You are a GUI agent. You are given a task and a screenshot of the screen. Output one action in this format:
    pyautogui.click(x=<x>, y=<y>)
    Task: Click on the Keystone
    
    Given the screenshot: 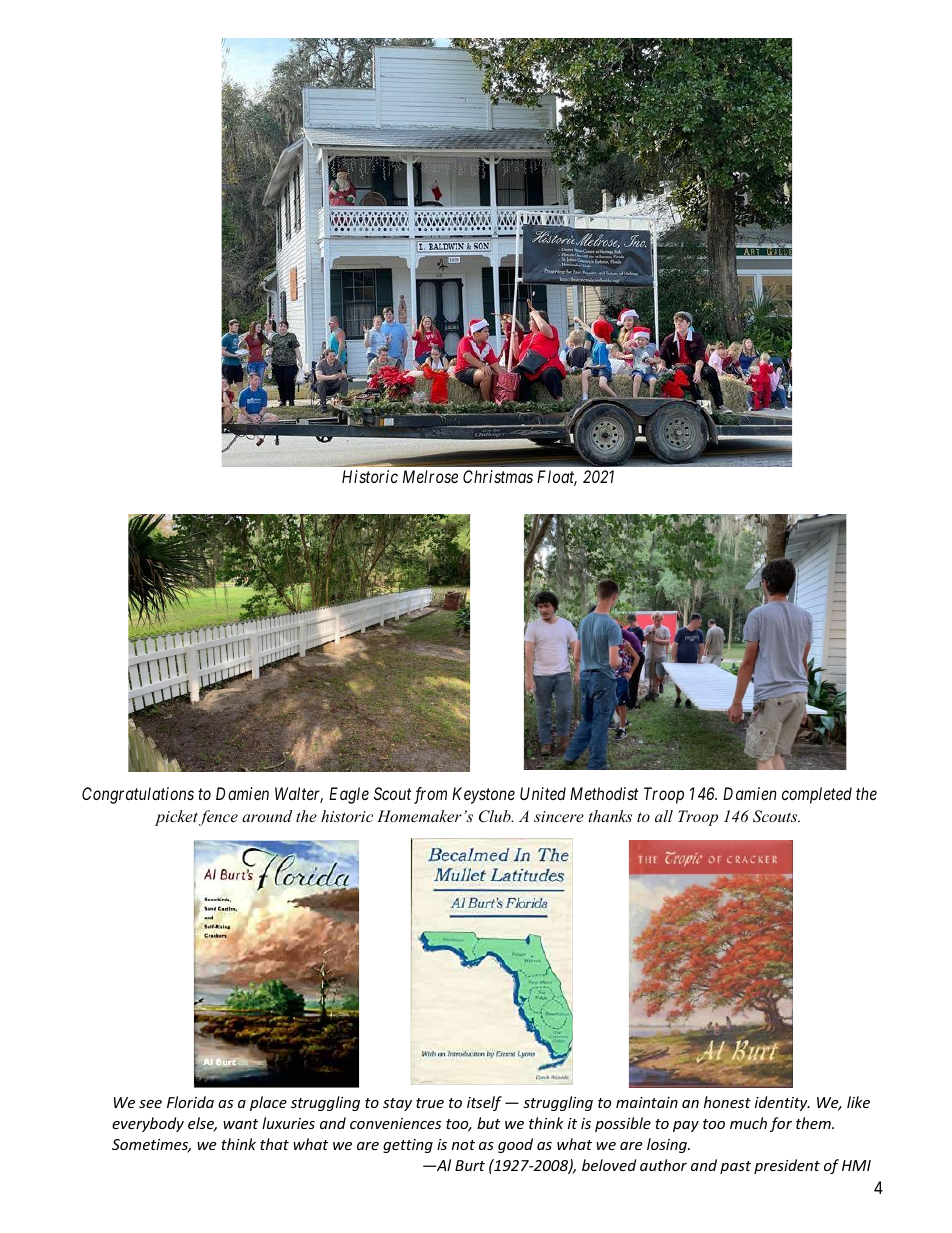 What is the action you would take?
    pyautogui.click(x=483, y=795)
